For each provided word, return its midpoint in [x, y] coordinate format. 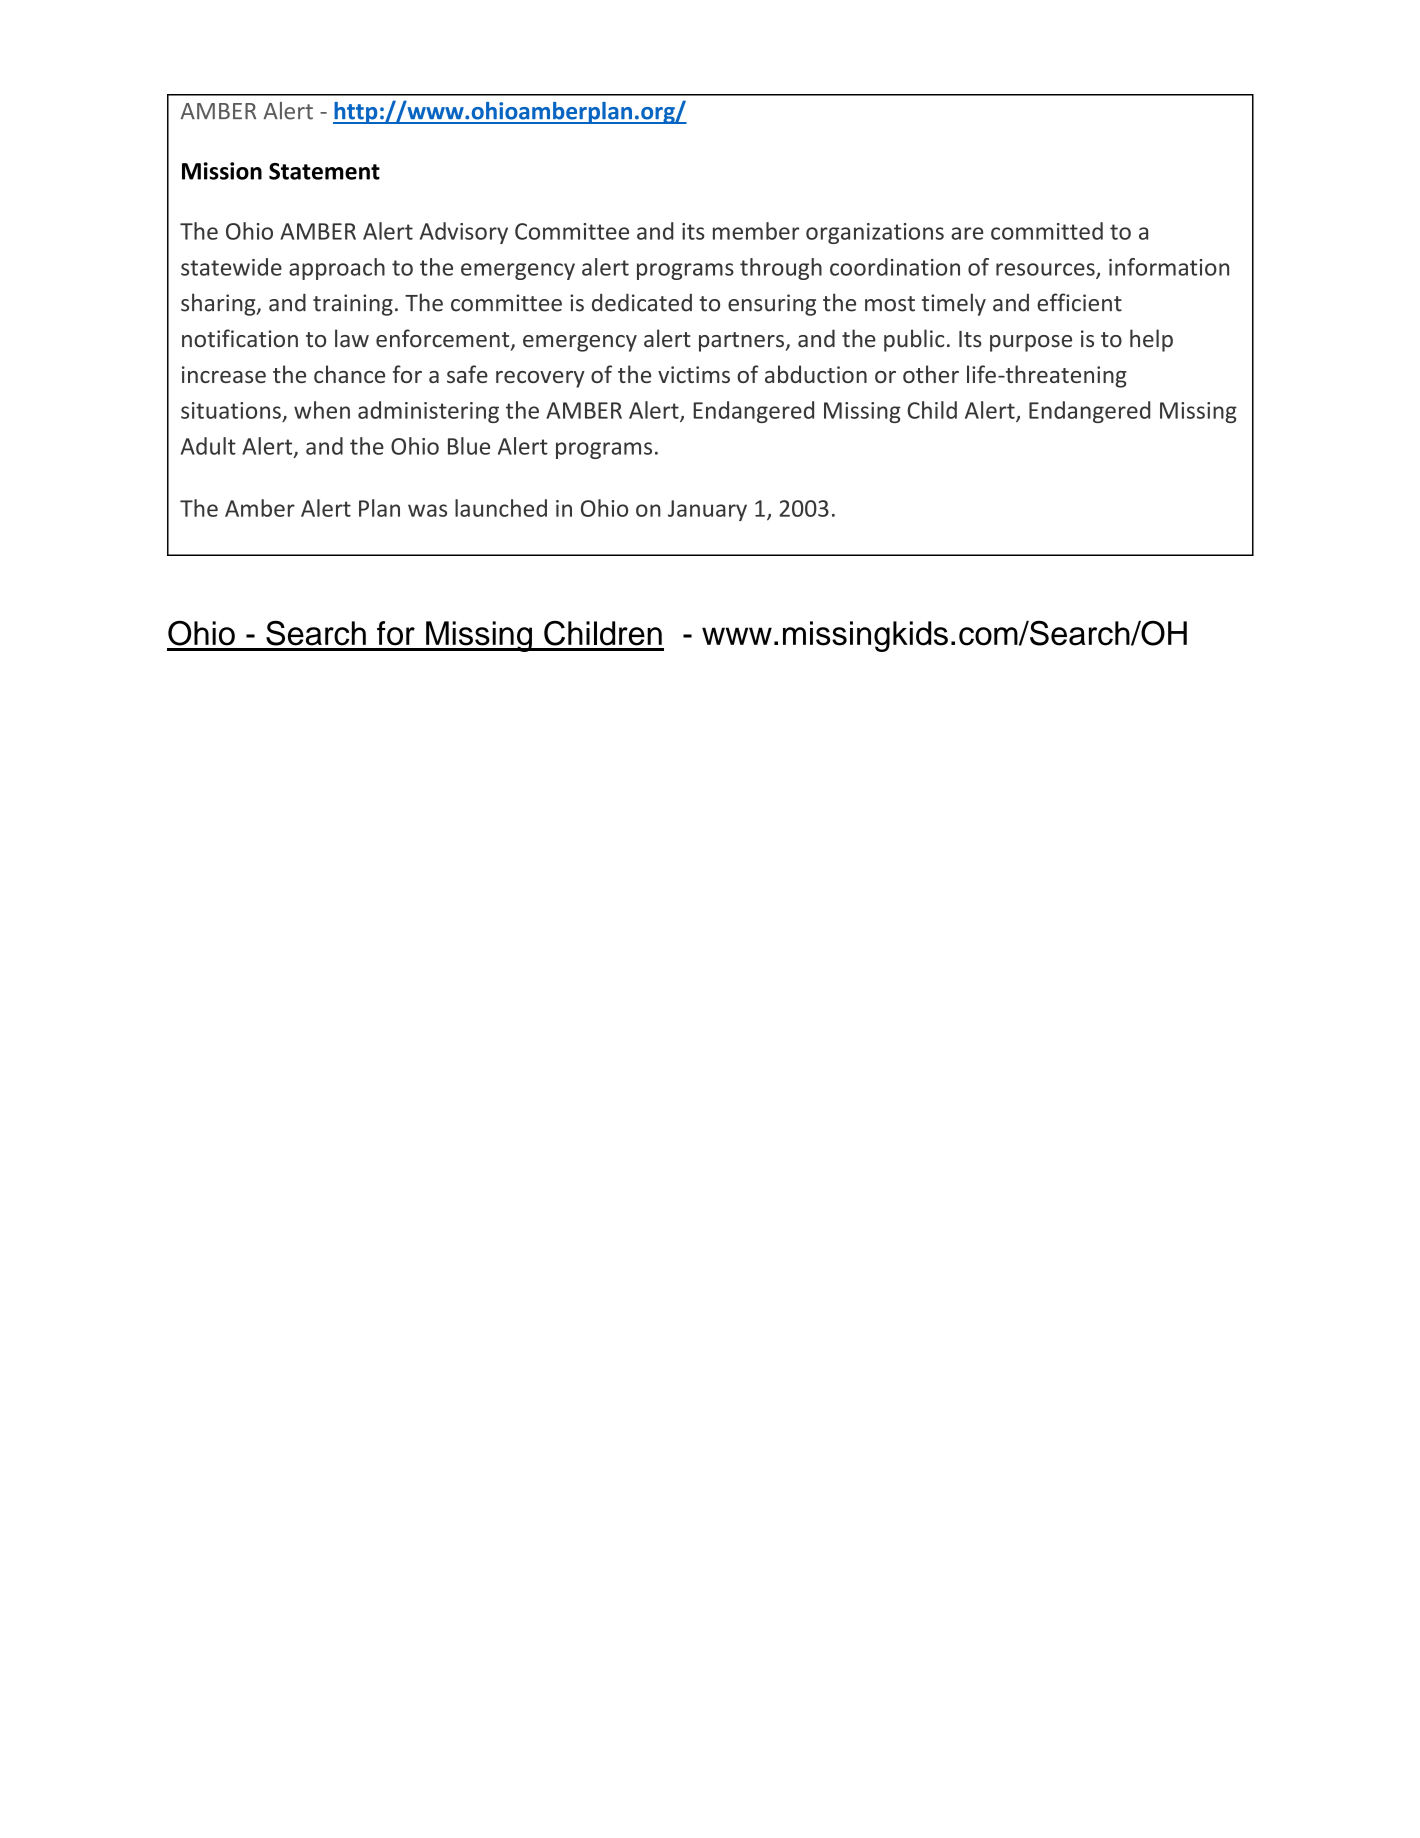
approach [337, 269]
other [931, 374]
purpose [1031, 343]
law [352, 338]
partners [742, 342]
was [427, 510]
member [756, 231]
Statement [324, 171]
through [781, 269]
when [322, 410]
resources [1046, 270]
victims [694, 374]
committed [1047, 231]
